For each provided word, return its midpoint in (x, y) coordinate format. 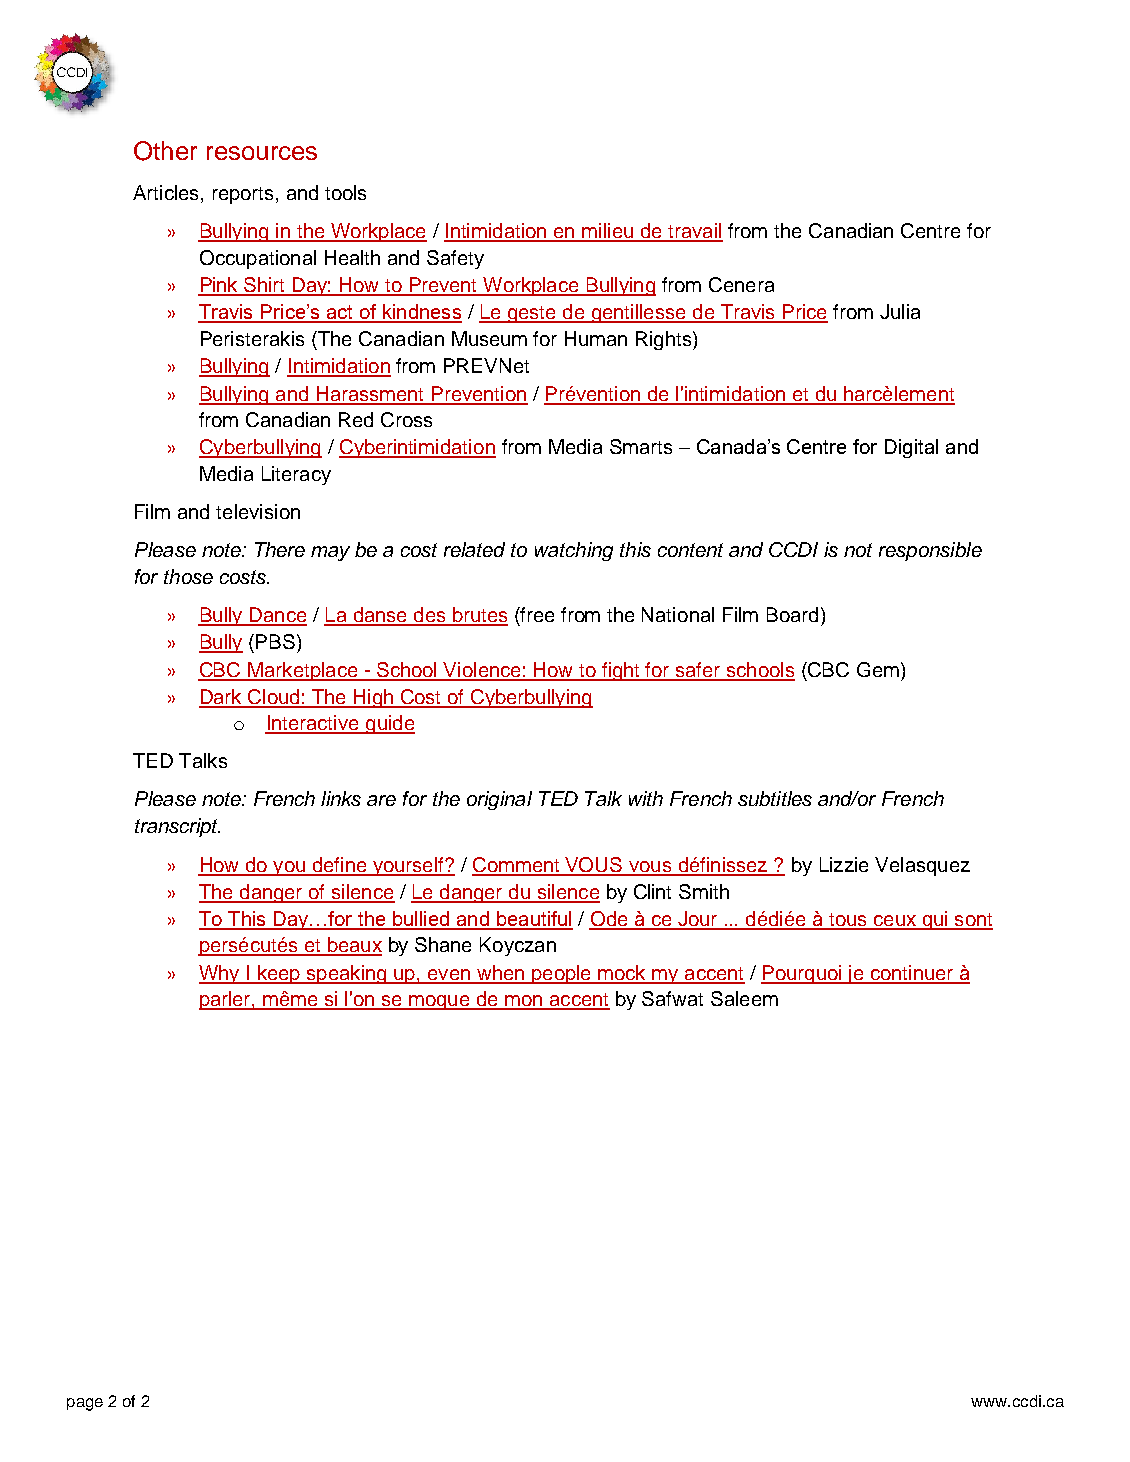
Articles (165, 192)
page (85, 1404)
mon (524, 1002)
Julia (900, 311)
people (562, 974)
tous (848, 921)
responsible (930, 551)
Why (220, 974)
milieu (608, 232)
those (188, 576)
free (536, 614)
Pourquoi (802, 974)
